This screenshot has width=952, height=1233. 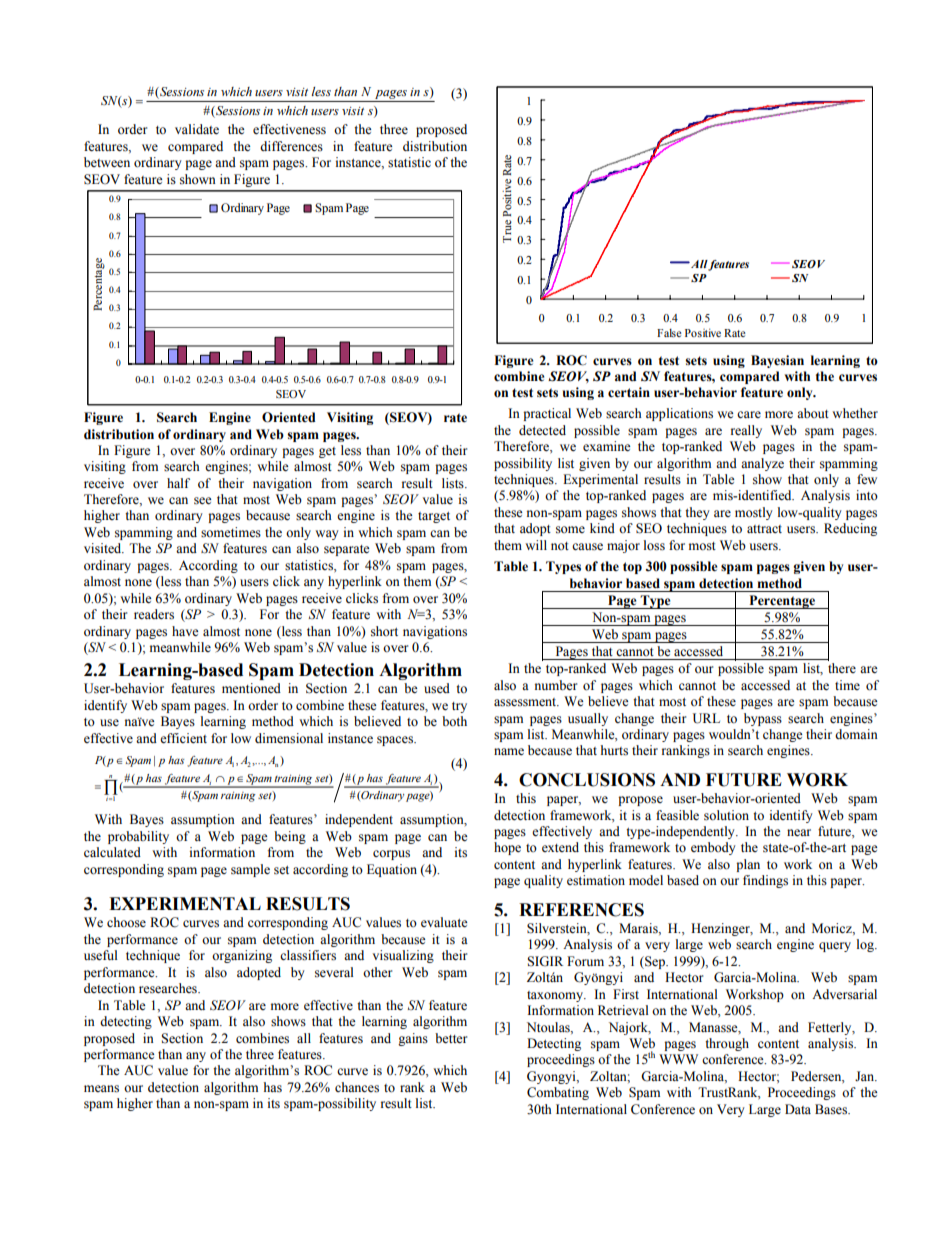 What do you see at coordinates (507, 848) in the screenshot?
I see `hope` at bounding box center [507, 848].
